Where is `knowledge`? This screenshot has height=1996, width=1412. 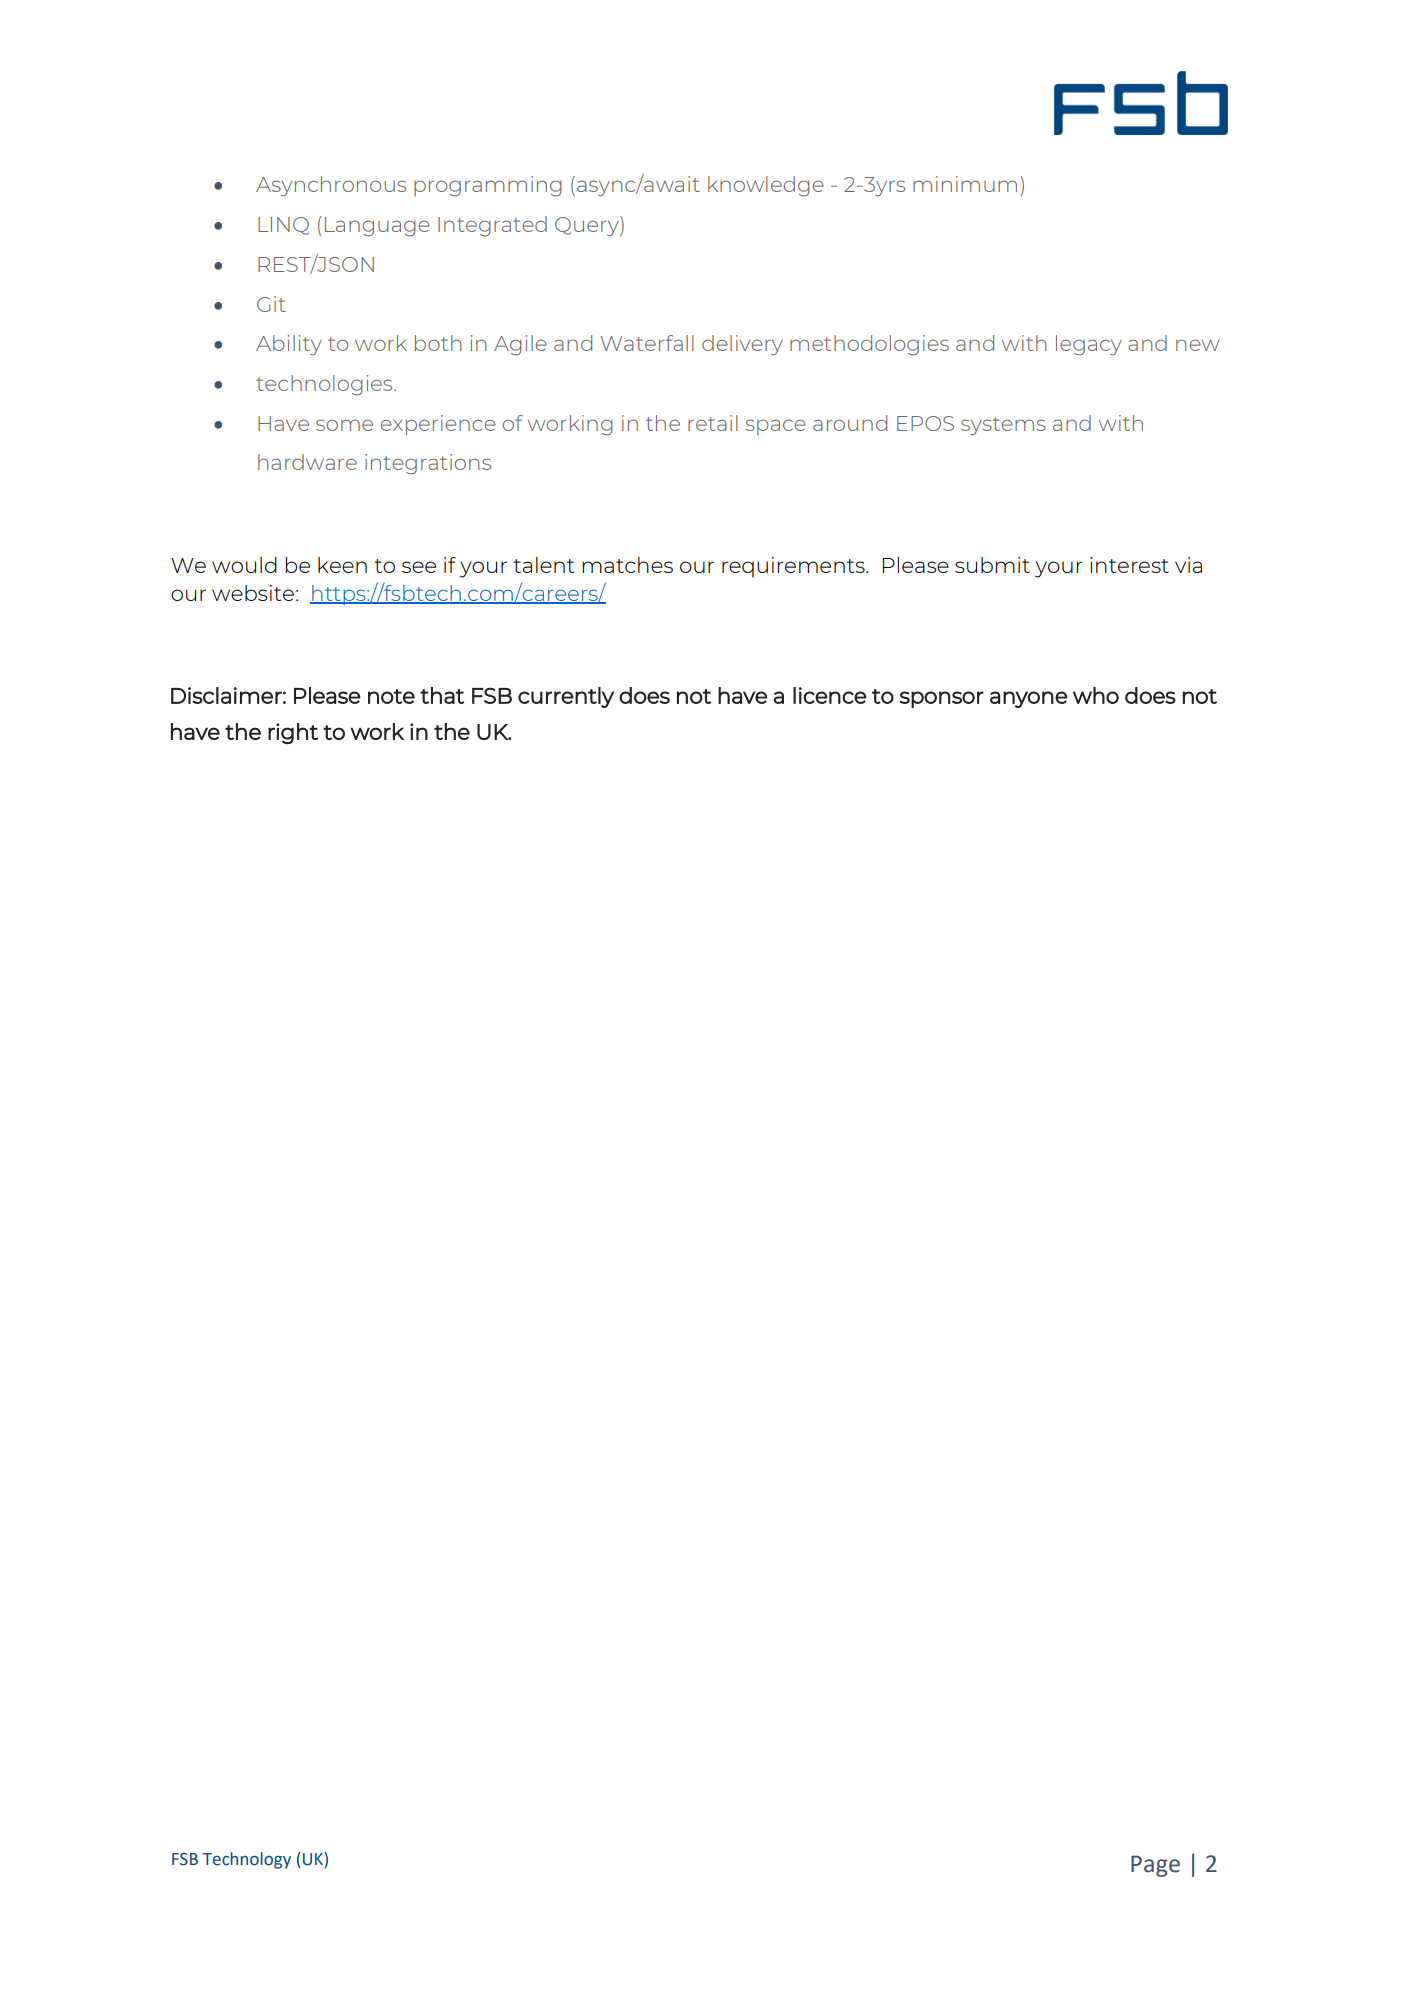
knowledge is located at coordinates (766, 186).
